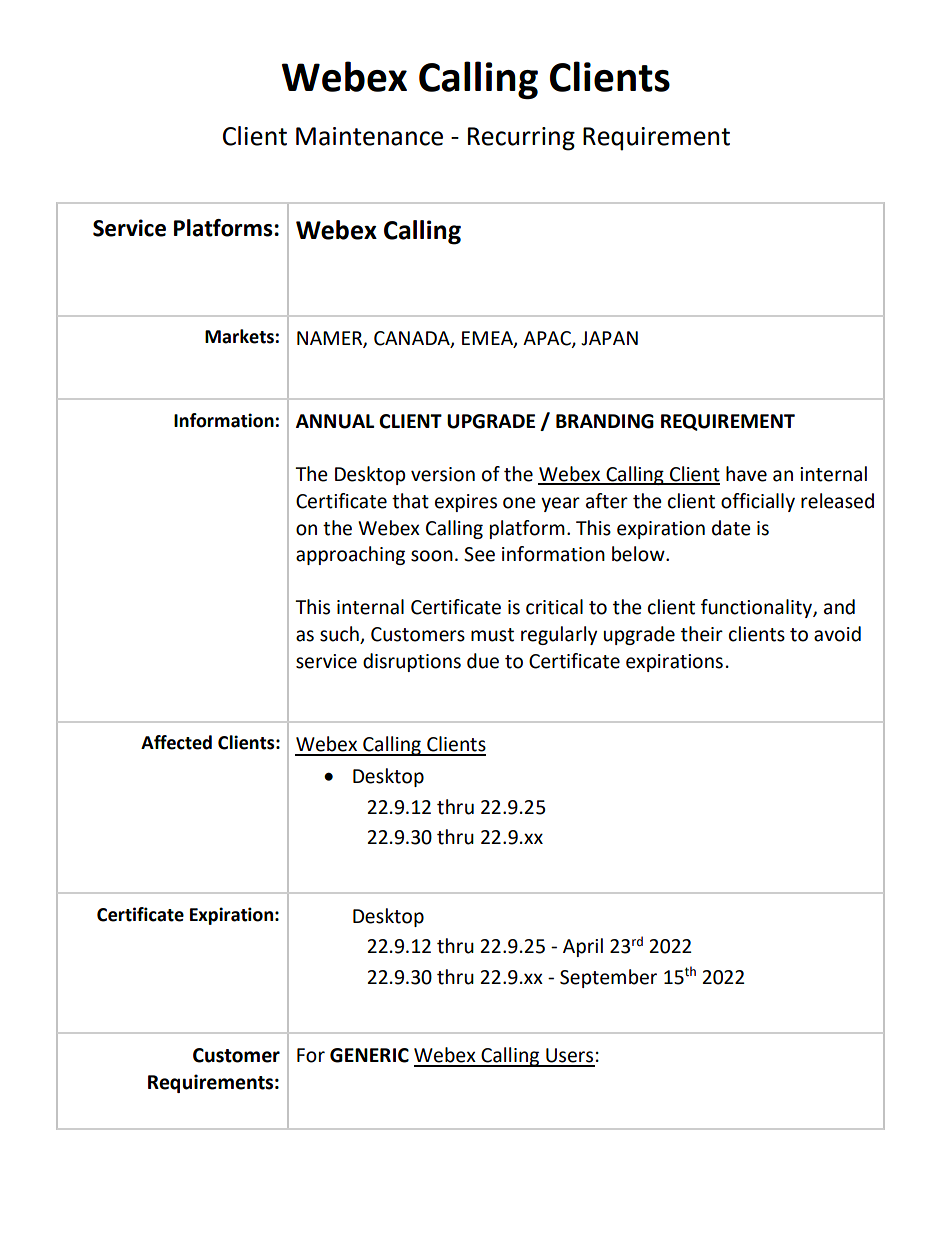 This image has width=952, height=1233. I want to click on have, so click(746, 474).
